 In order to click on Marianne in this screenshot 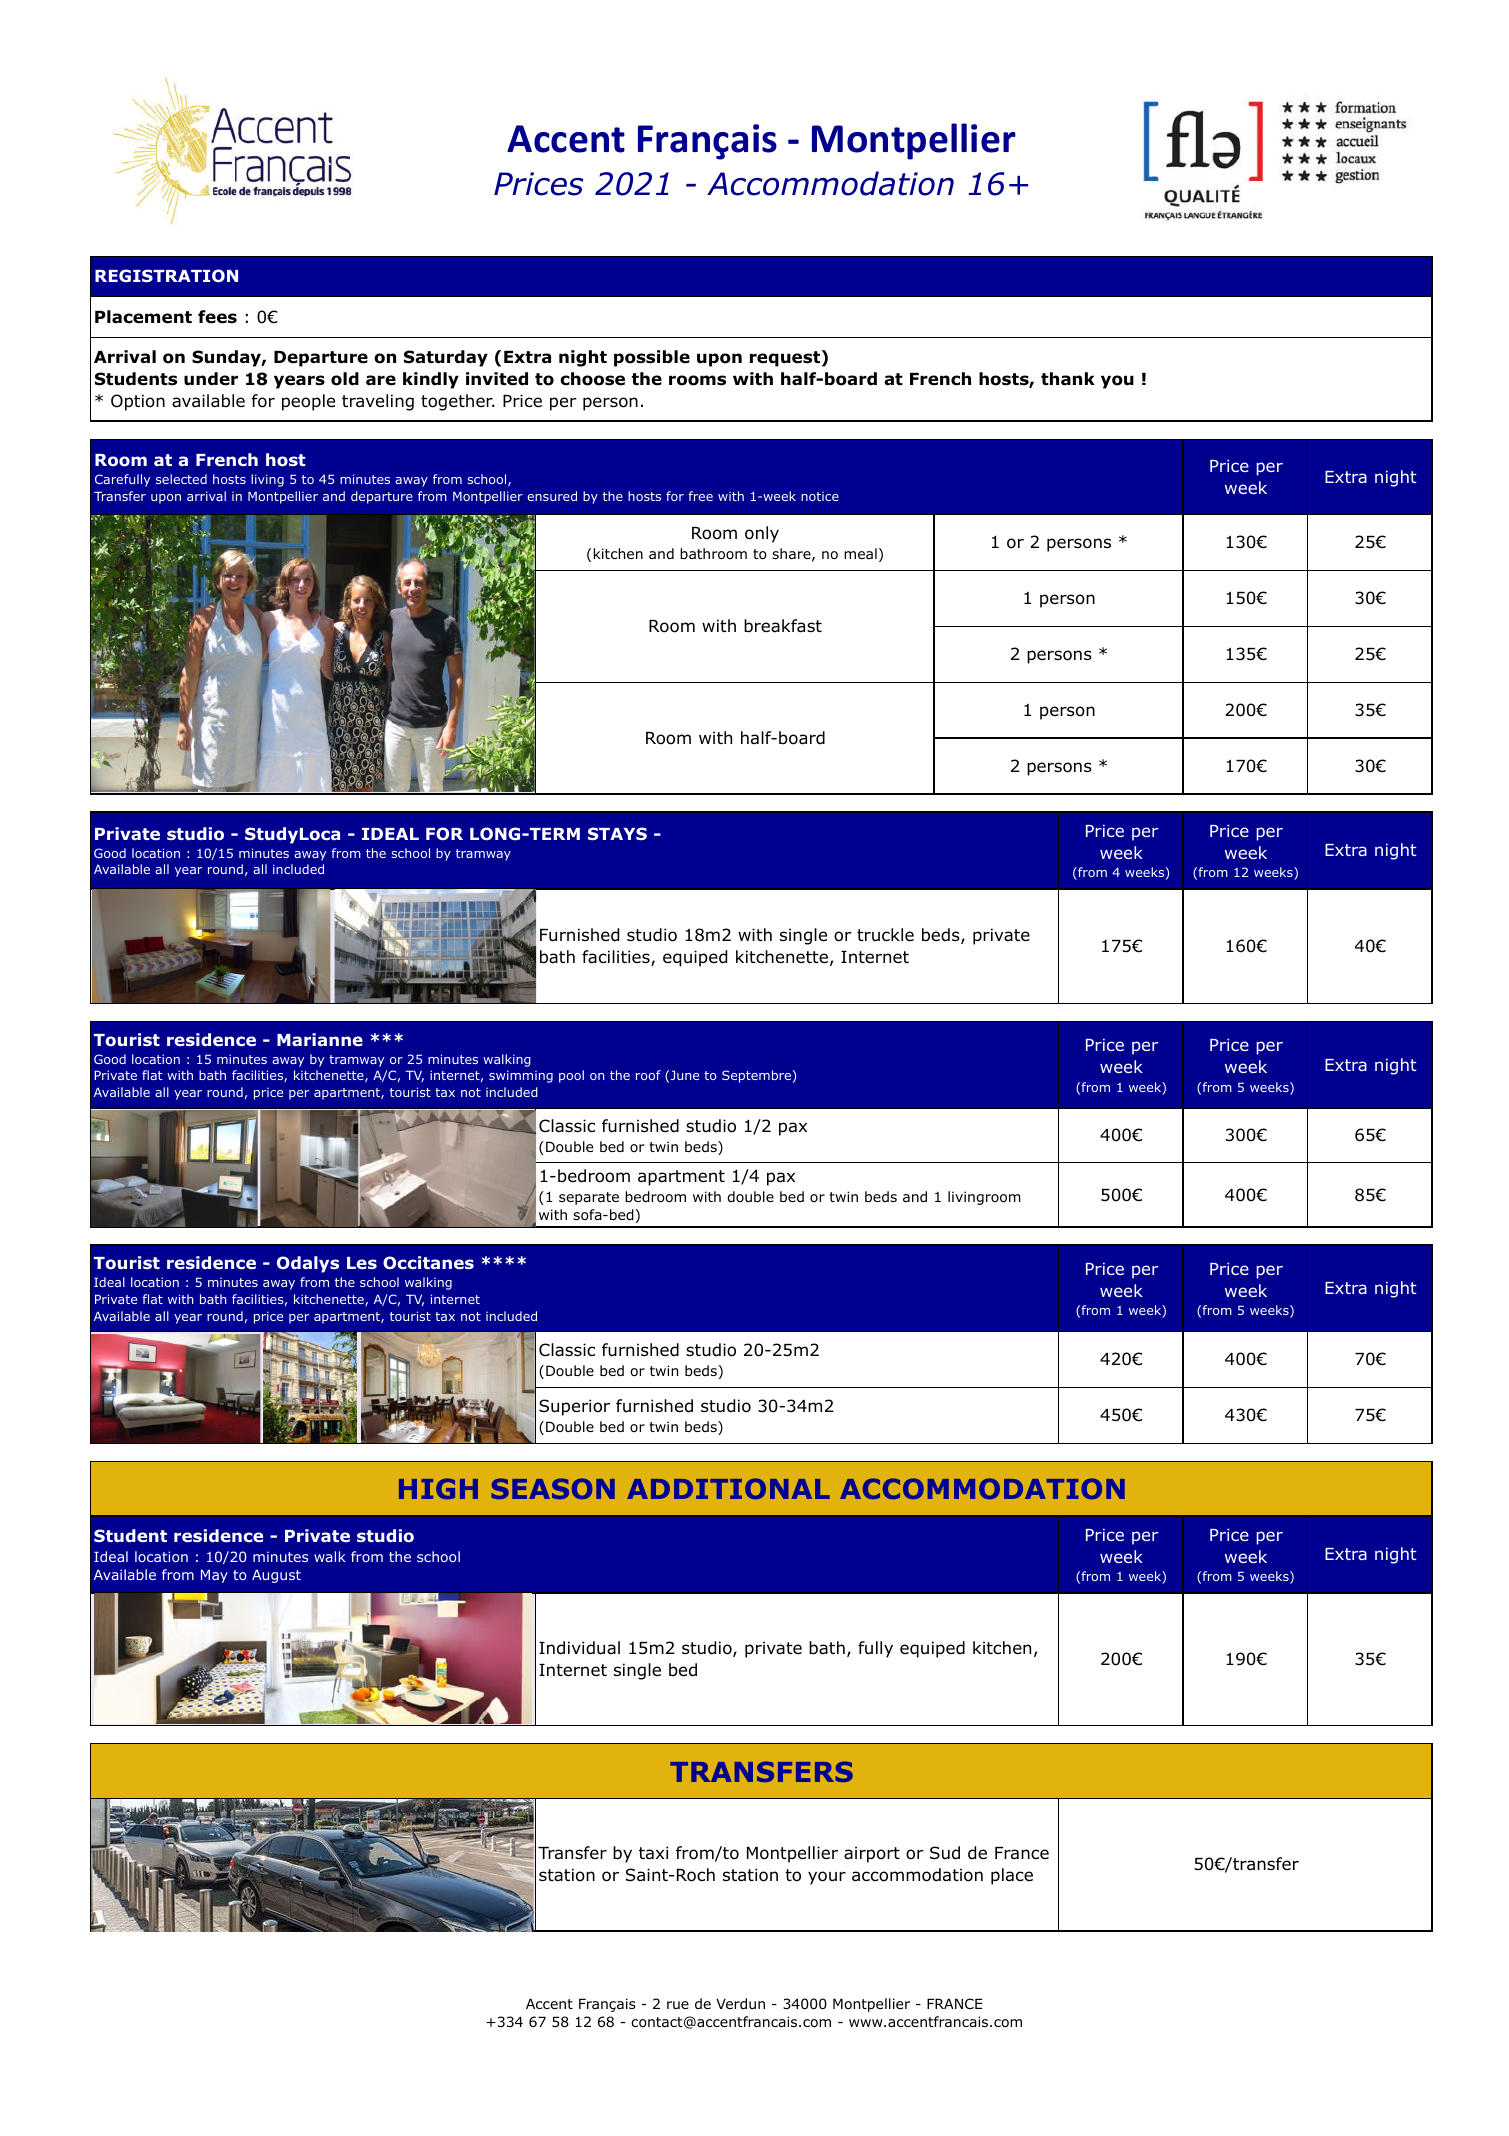, I will do `click(320, 1039)`.
